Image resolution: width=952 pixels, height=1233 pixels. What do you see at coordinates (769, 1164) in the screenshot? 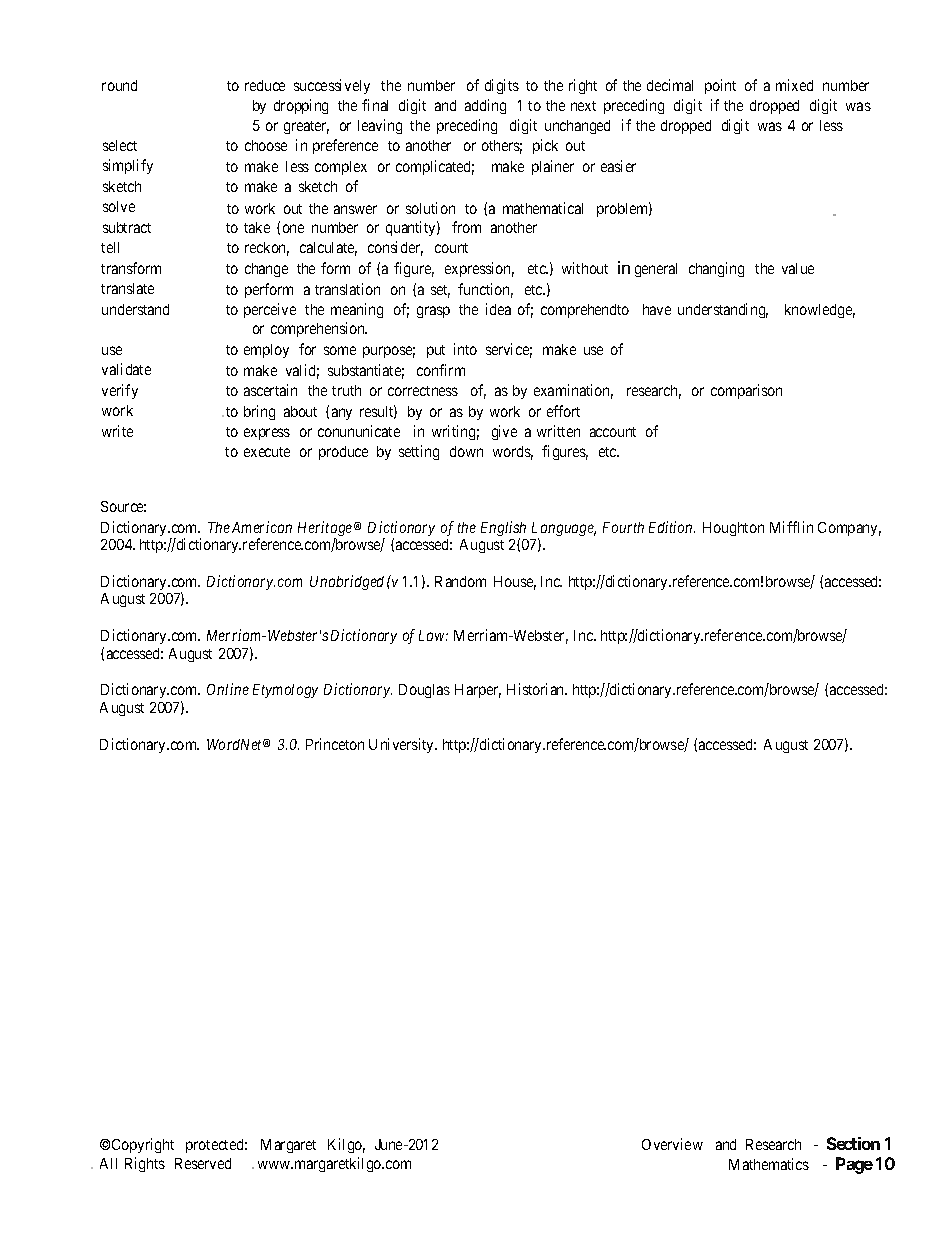
I see `Mathematics` at bounding box center [769, 1164].
